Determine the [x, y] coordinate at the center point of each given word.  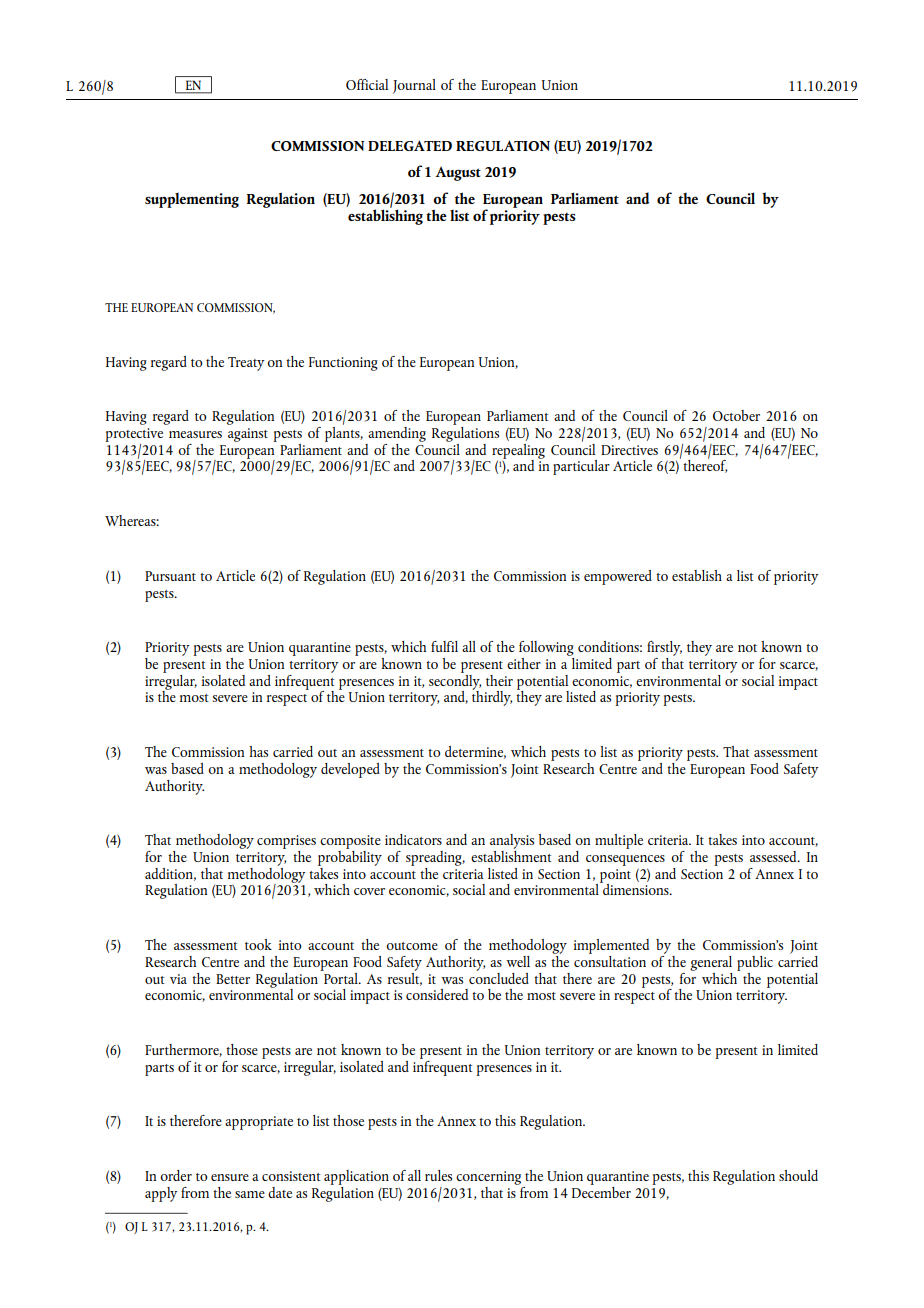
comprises [286, 843]
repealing [518, 452]
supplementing [192, 200]
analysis [512, 843]
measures [195, 434]
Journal [414, 86]
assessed [774, 856]
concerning [488, 1178]
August [458, 174]
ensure [230, 1177]
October [736, 415]
